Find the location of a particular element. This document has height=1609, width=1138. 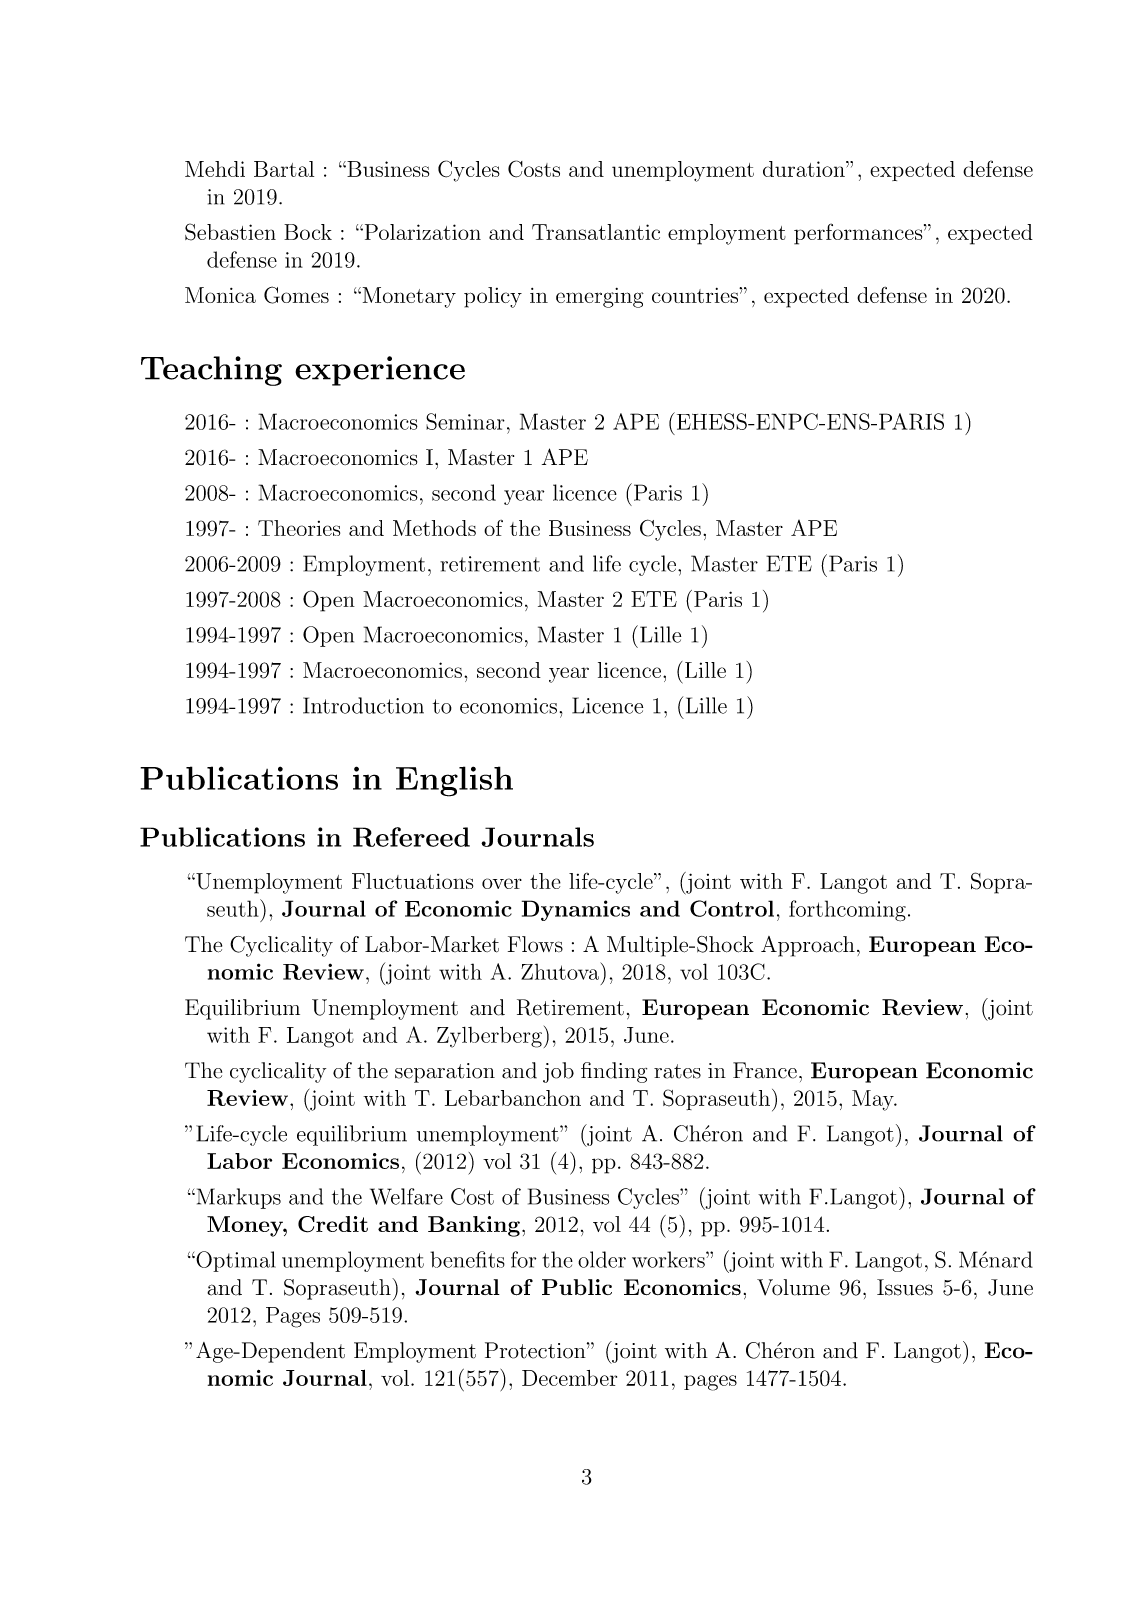

Volume is located at coordinates (793, 1287).
